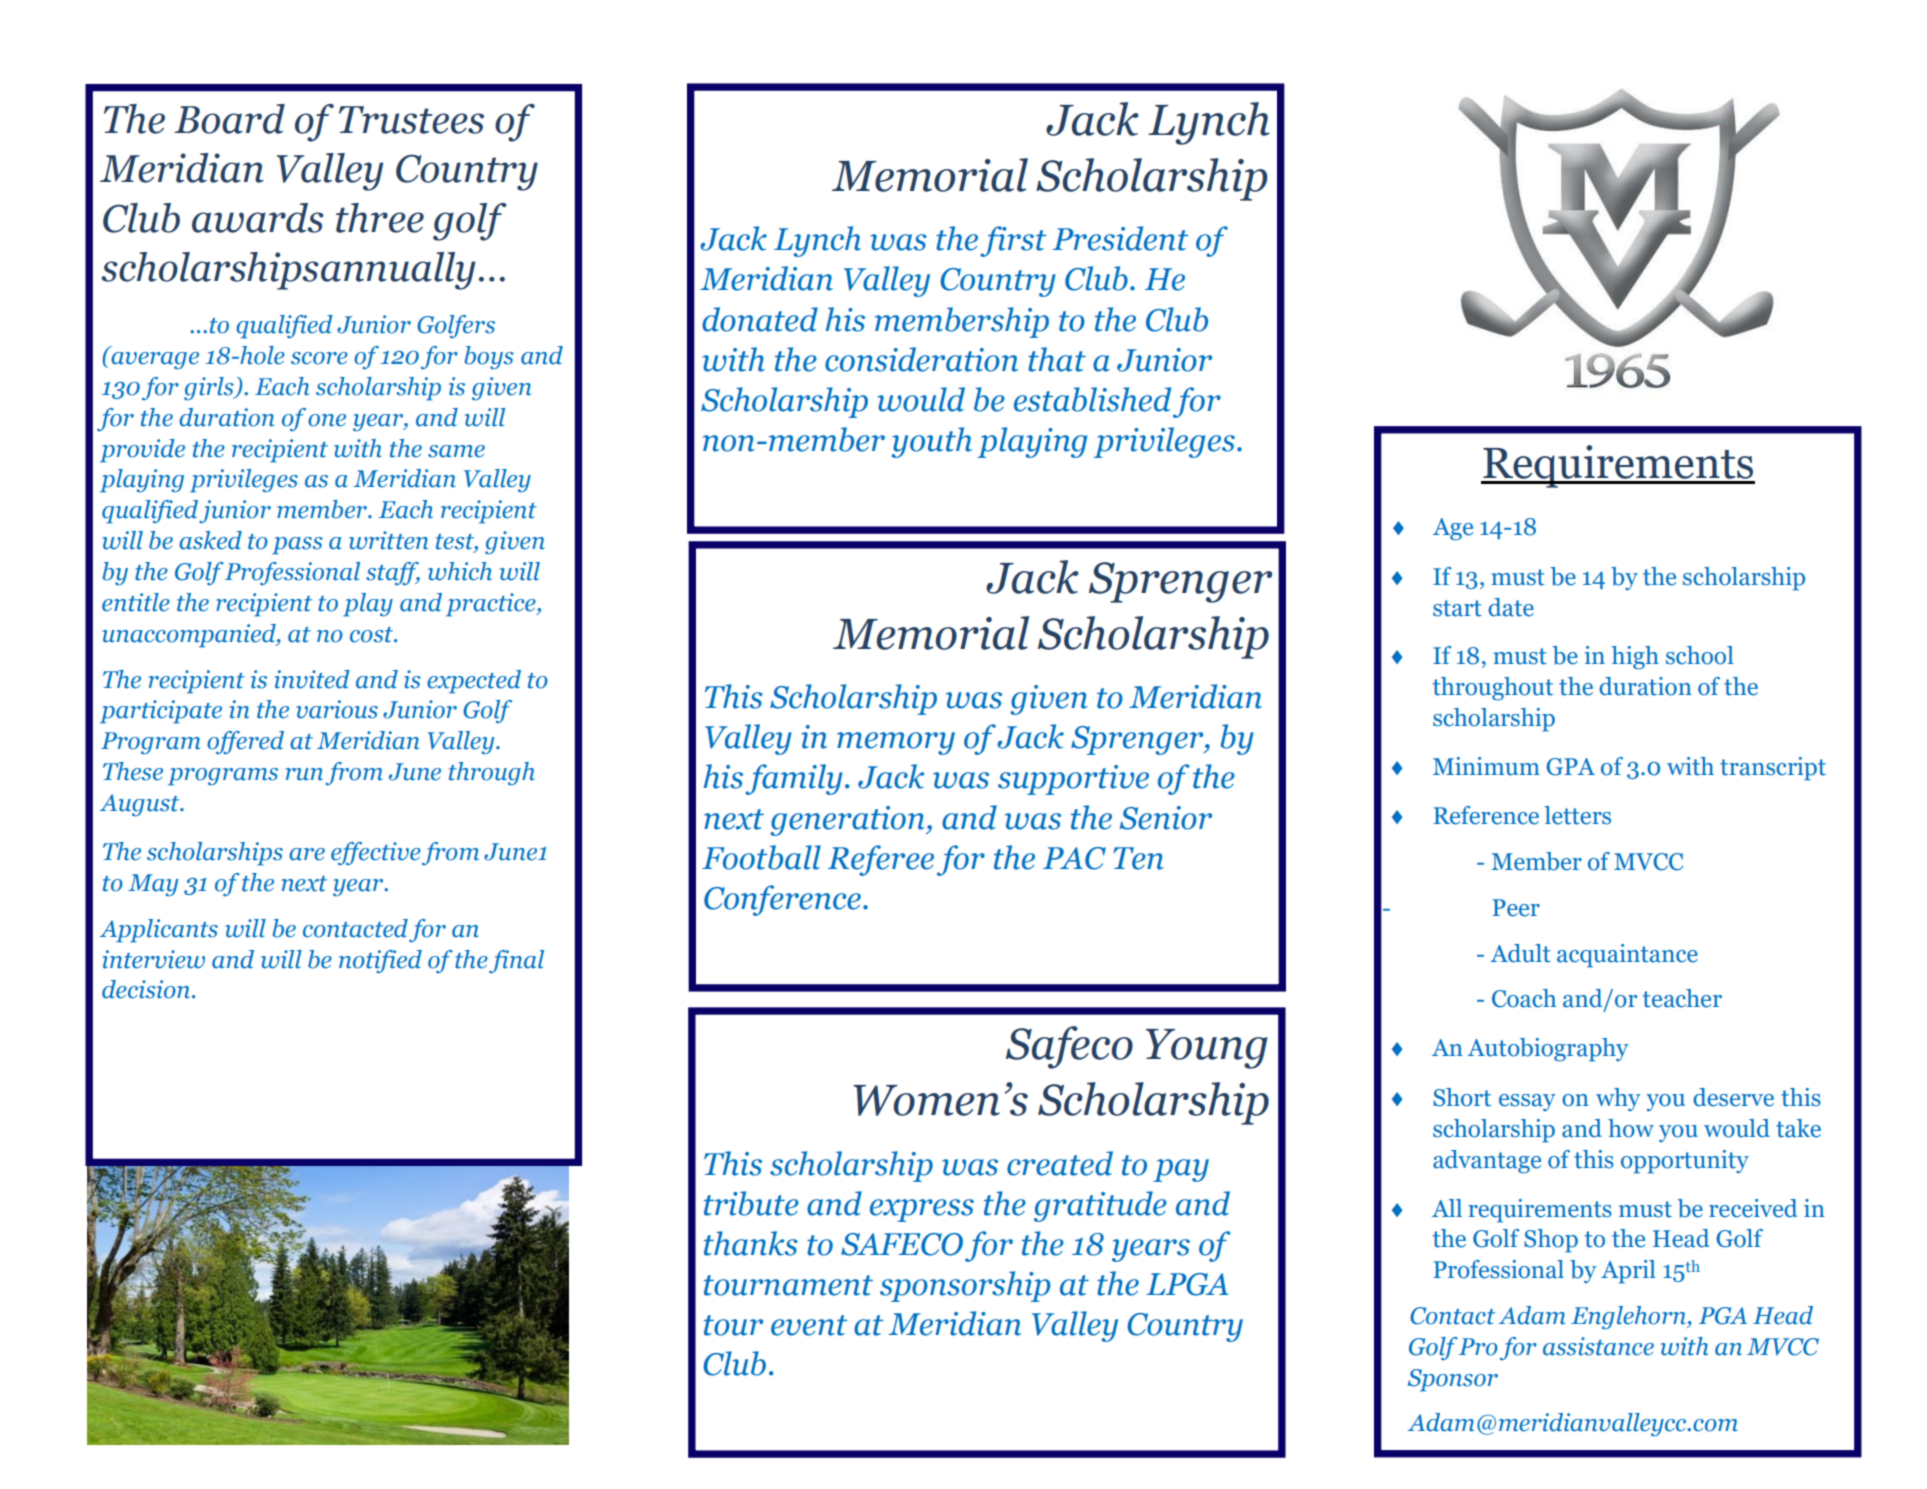 The image size is (1927, 1489). Describe the element at coordinates (896, 743) in the screenshot. I see `memory` at that location.
